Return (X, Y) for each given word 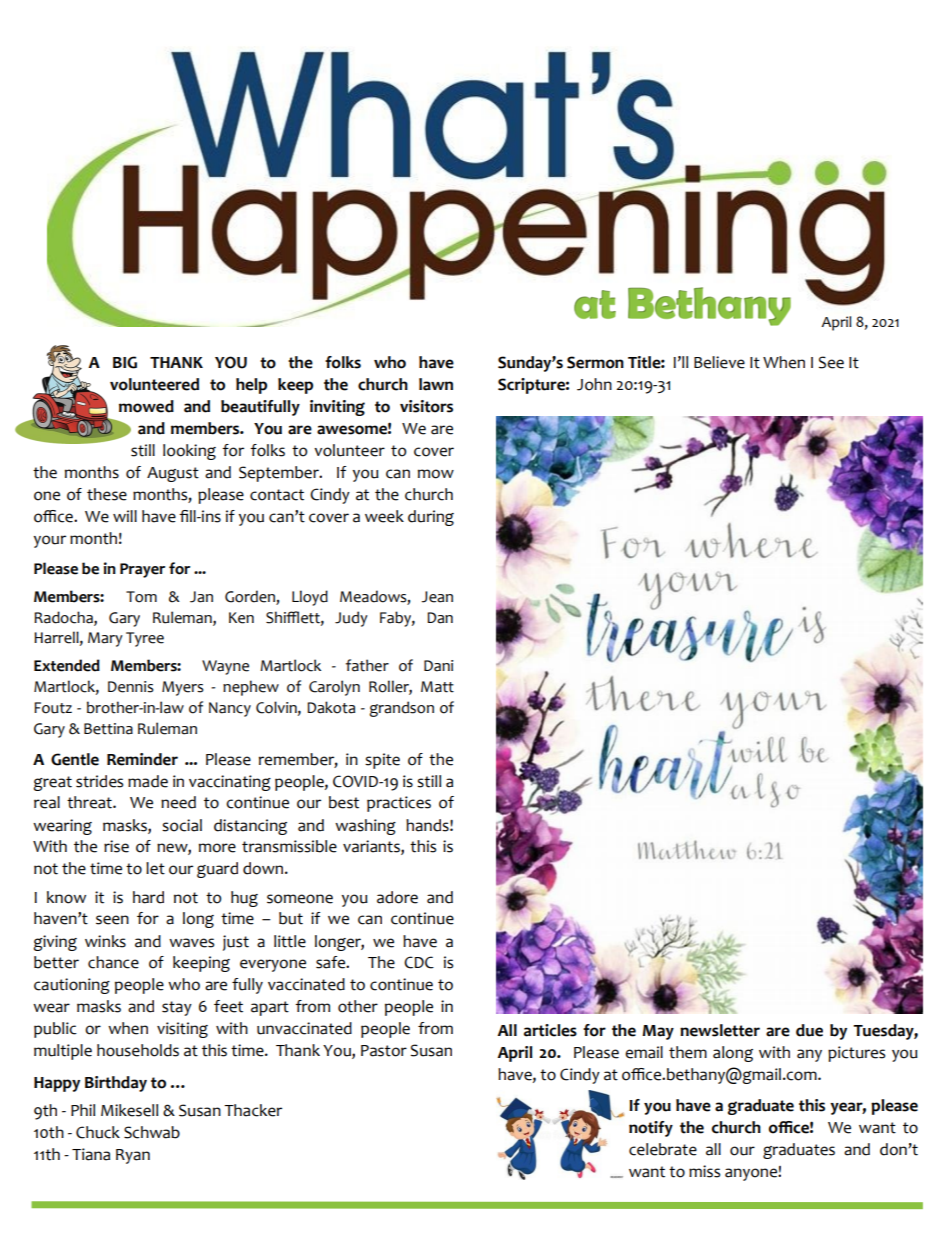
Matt (437, 687)
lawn (436, 384)
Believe (719, 362)
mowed (146, 406)
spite (382, 761)
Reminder (142, 759)
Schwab (152, 1132)
